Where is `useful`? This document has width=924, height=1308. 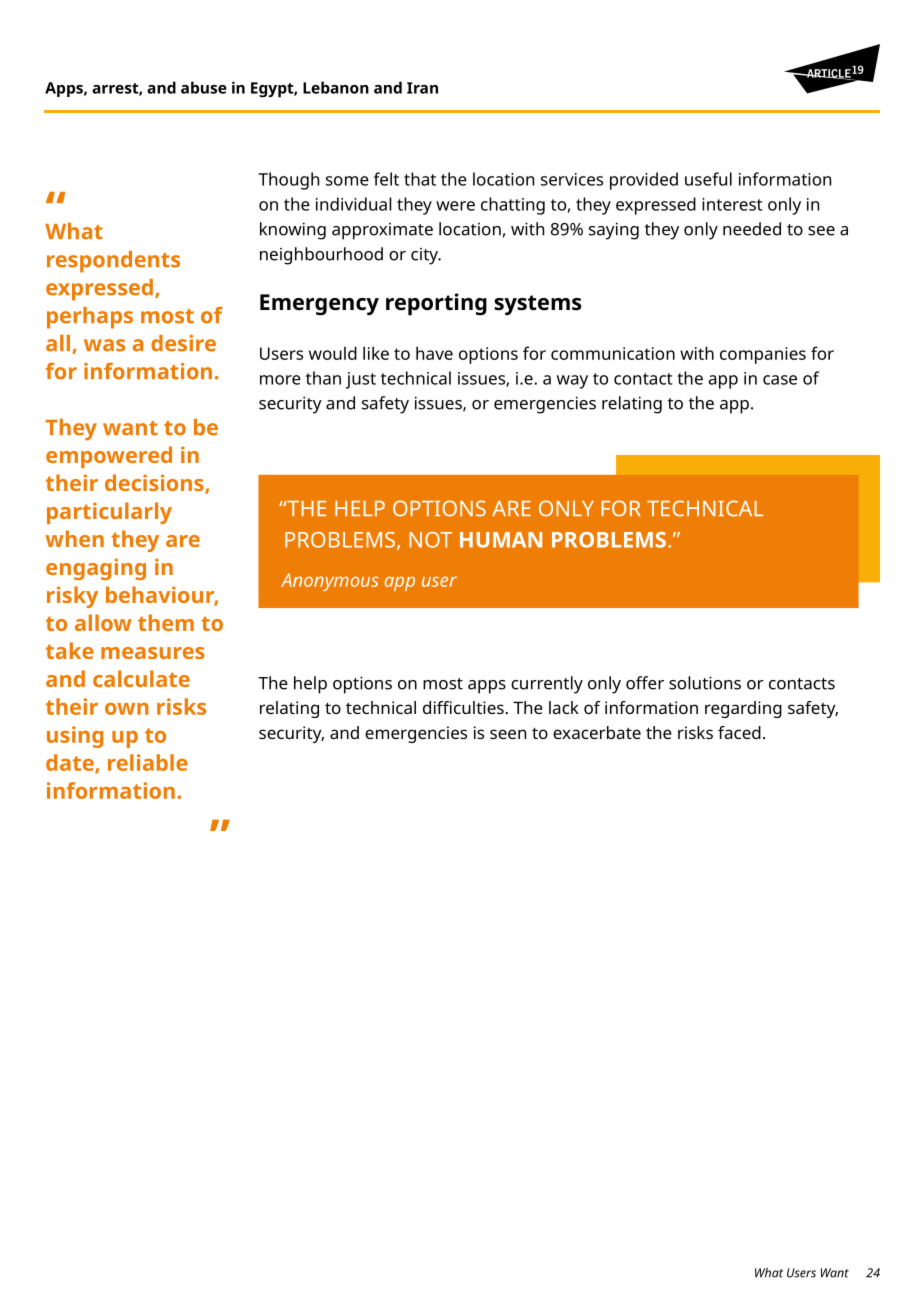 useful is located at coordinates (708, 179).
